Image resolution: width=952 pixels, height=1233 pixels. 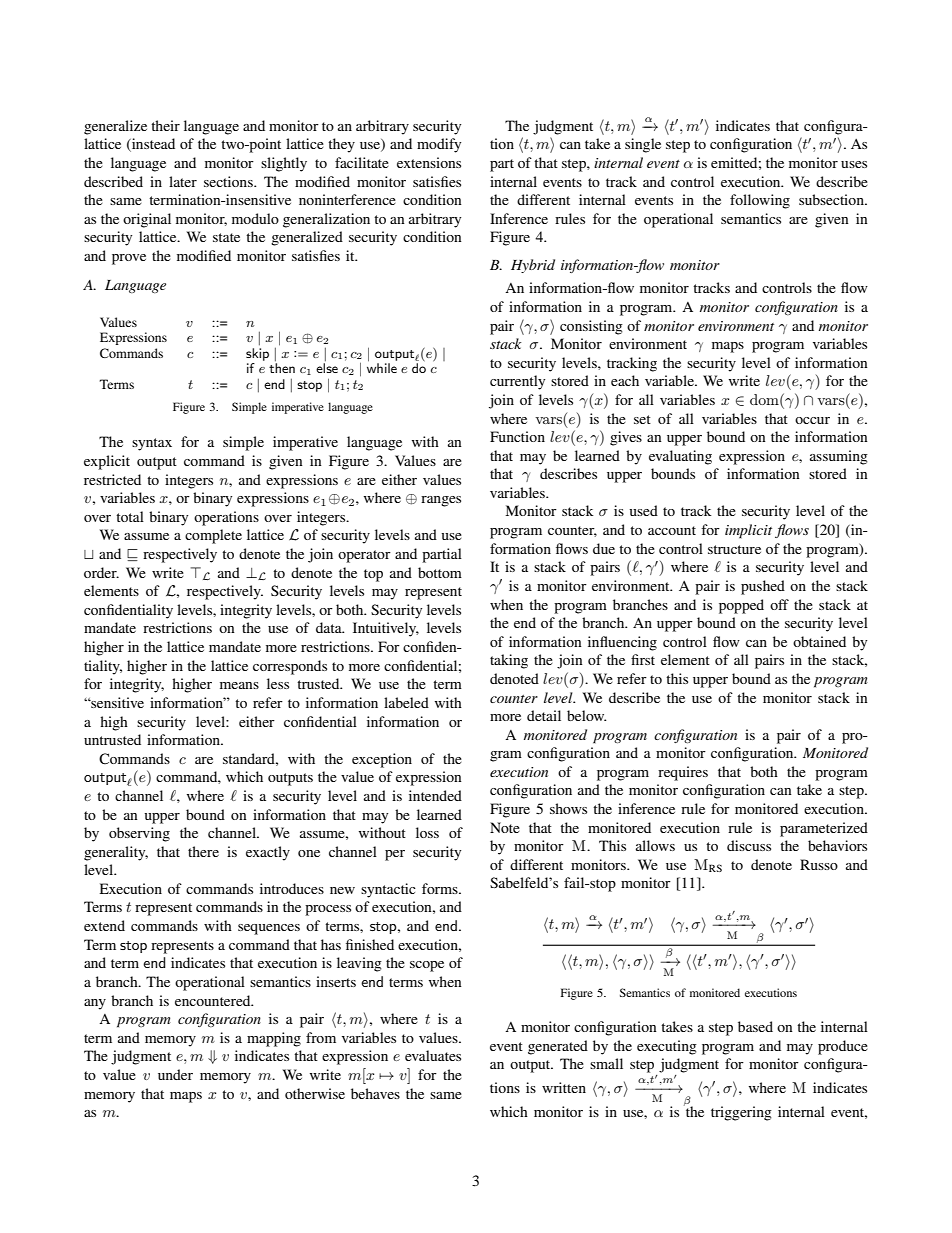 What do you see at coordinates (517, 382) in the screenshot?
I see `currently` at bounding box center [517, 382].
